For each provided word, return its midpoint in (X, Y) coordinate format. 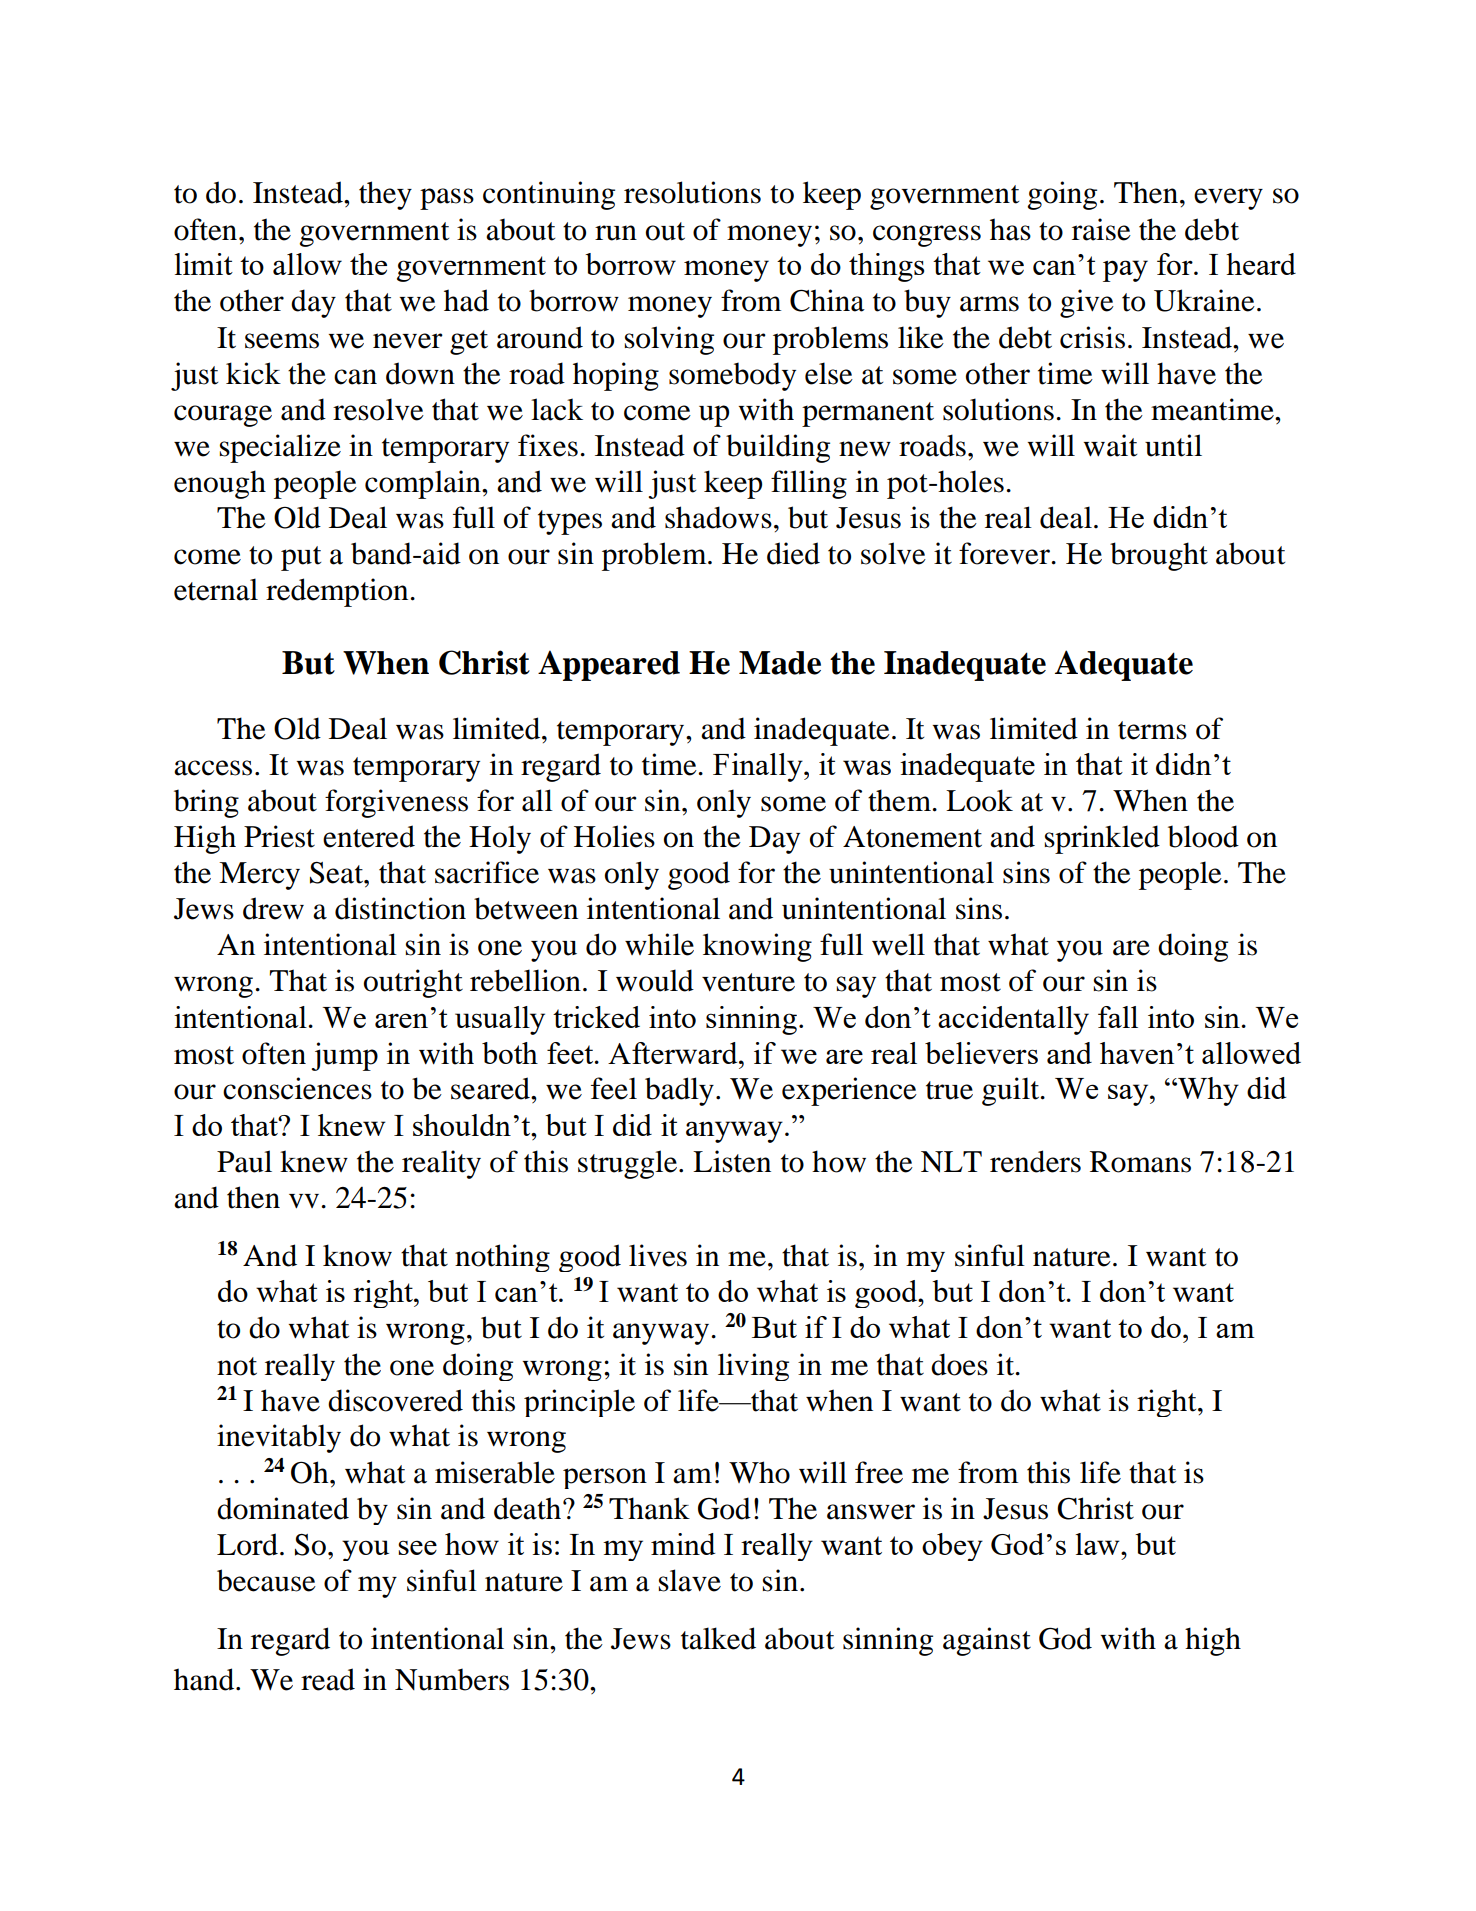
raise (1101, 229)
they (385, 195)
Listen (732, 1161)
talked (718, 1638)
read (328, 1679)
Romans (1140, 1162)
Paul (244, 1161)
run (616, 233)
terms (1152, 730)
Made (780, 663)
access (213, 768)
